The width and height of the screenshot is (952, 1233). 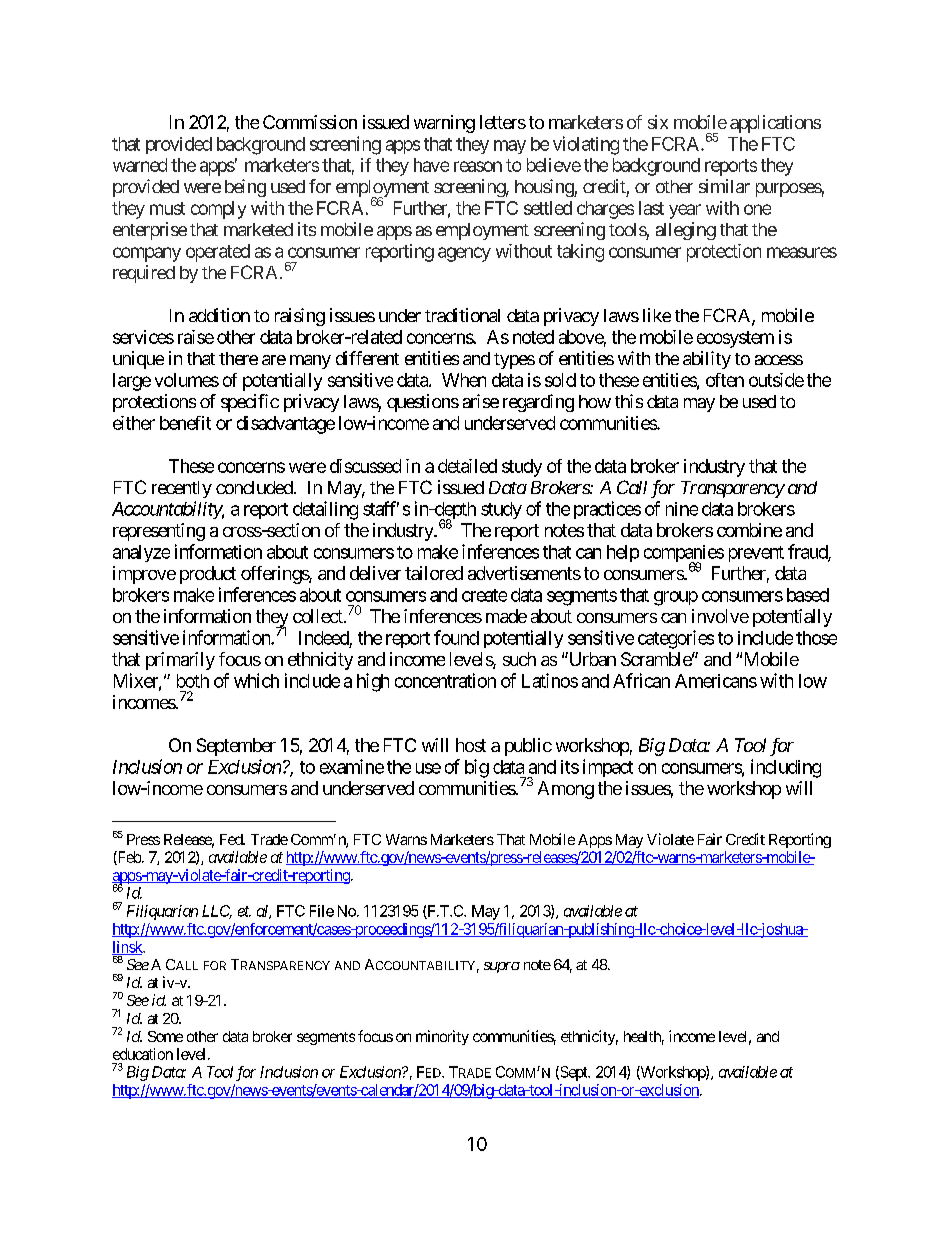 I want to click on product, so click(x=208, y=575).
